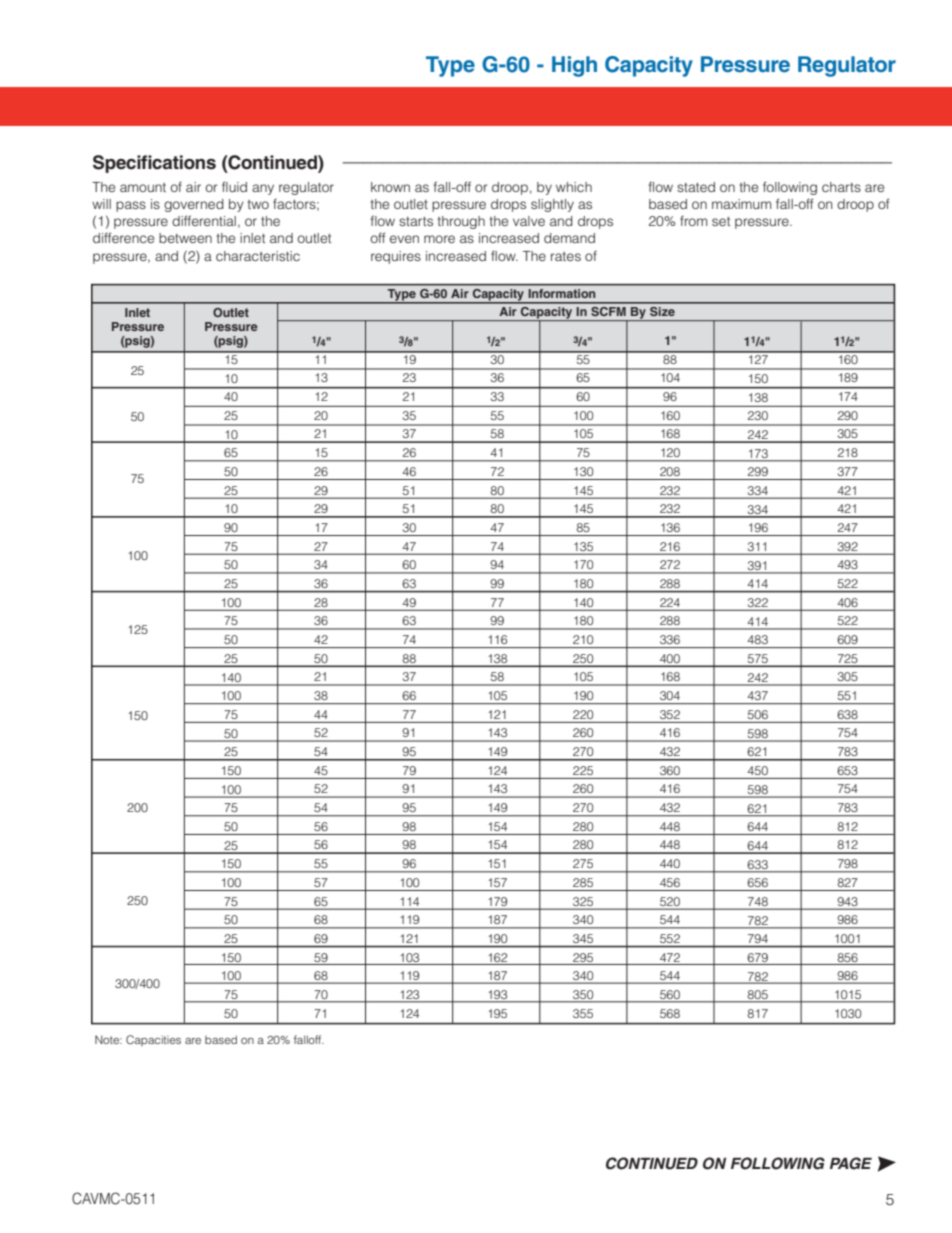  I want to click on PAGE, so click(851, 1163).
